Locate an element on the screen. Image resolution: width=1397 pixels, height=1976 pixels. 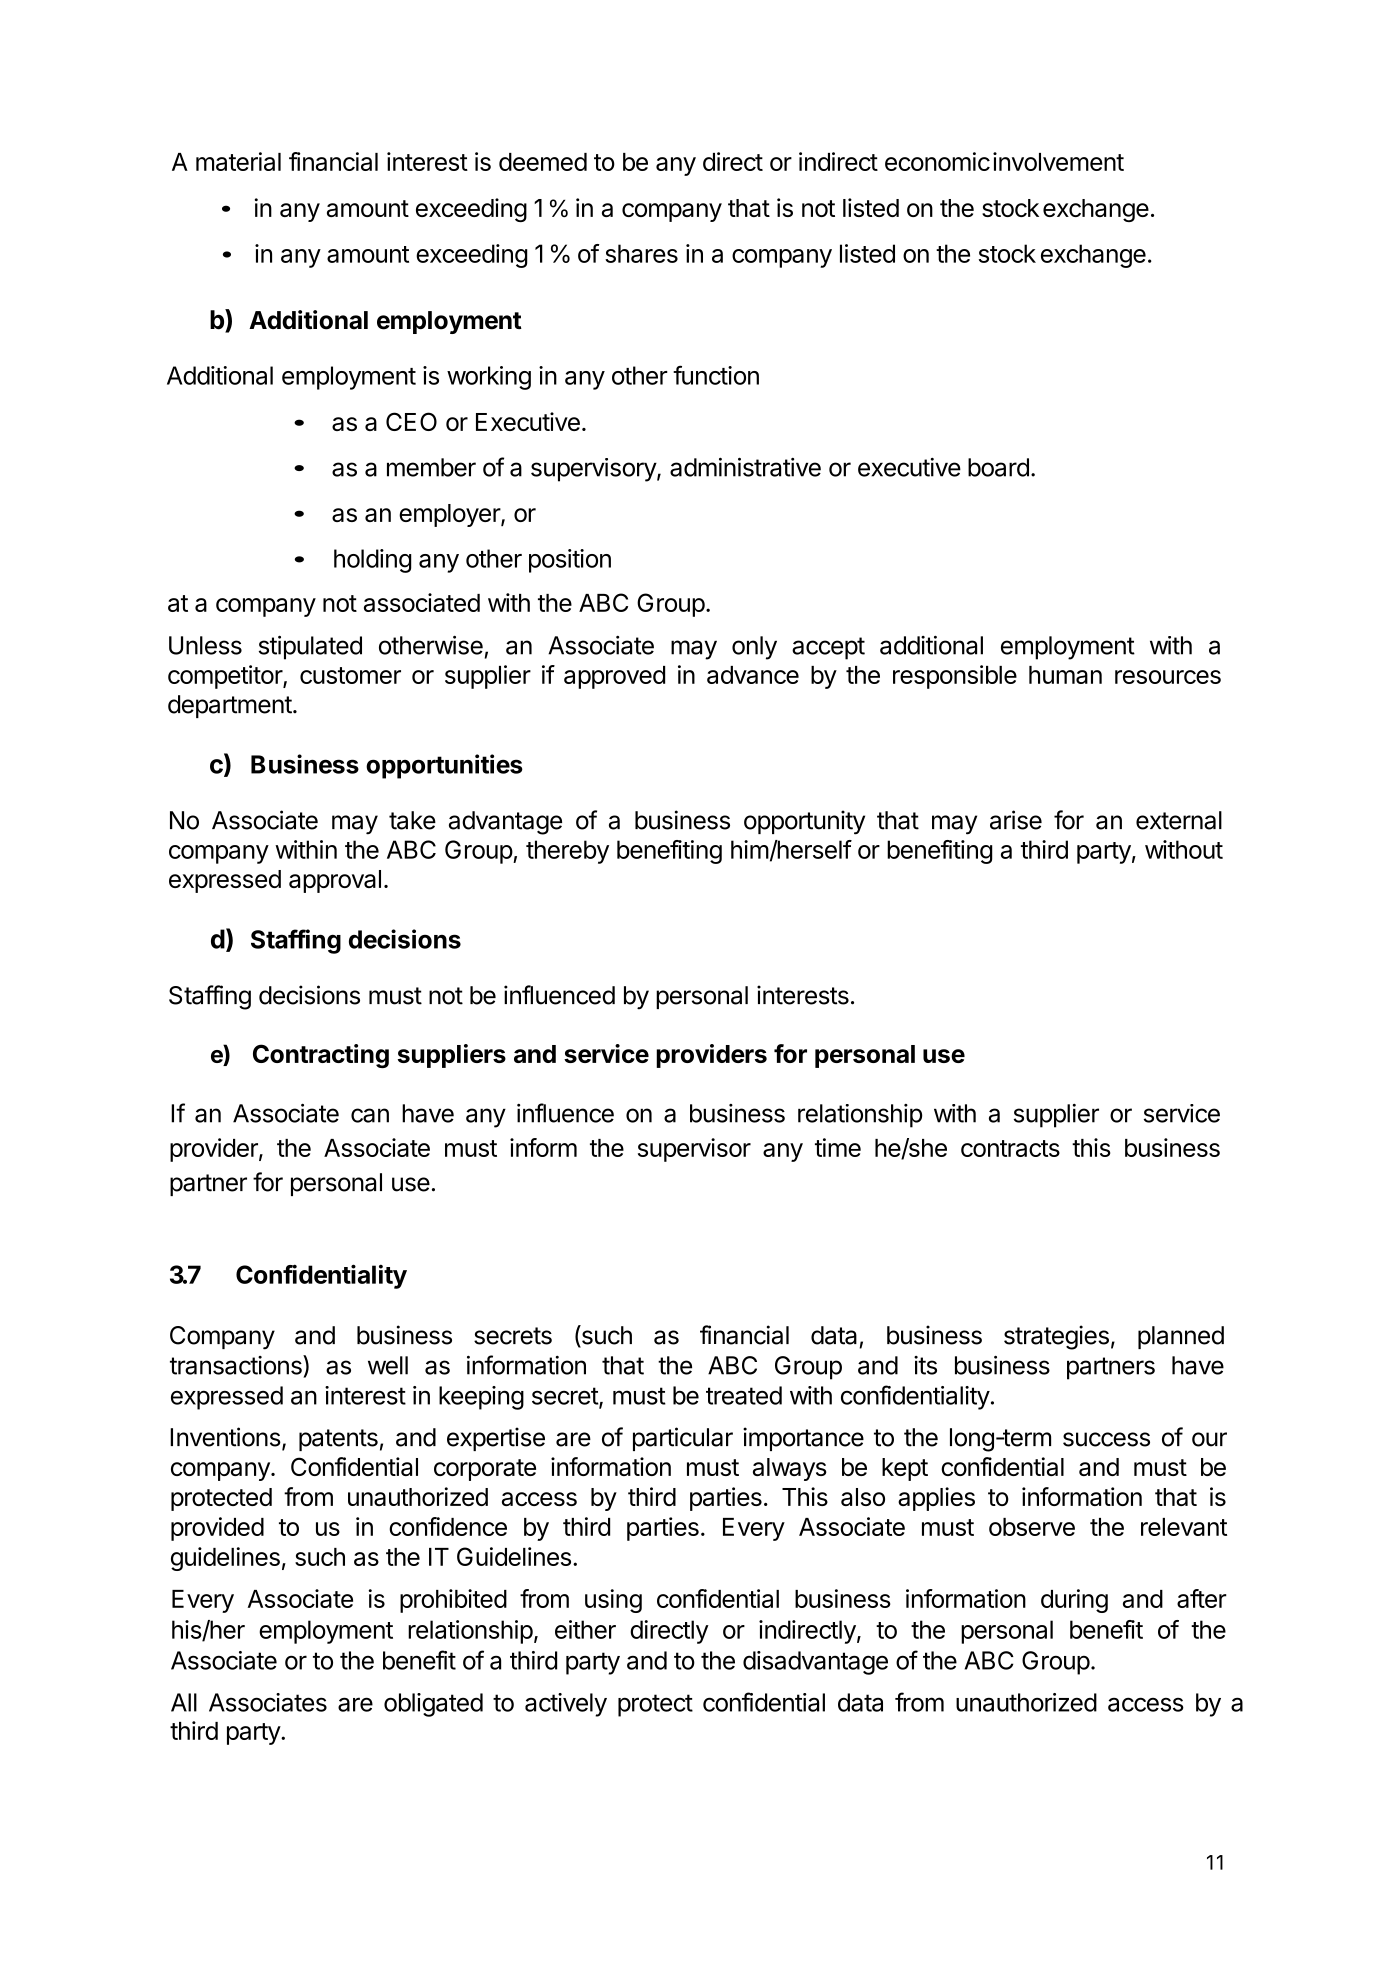
material is located at coordinates (238, 161).
